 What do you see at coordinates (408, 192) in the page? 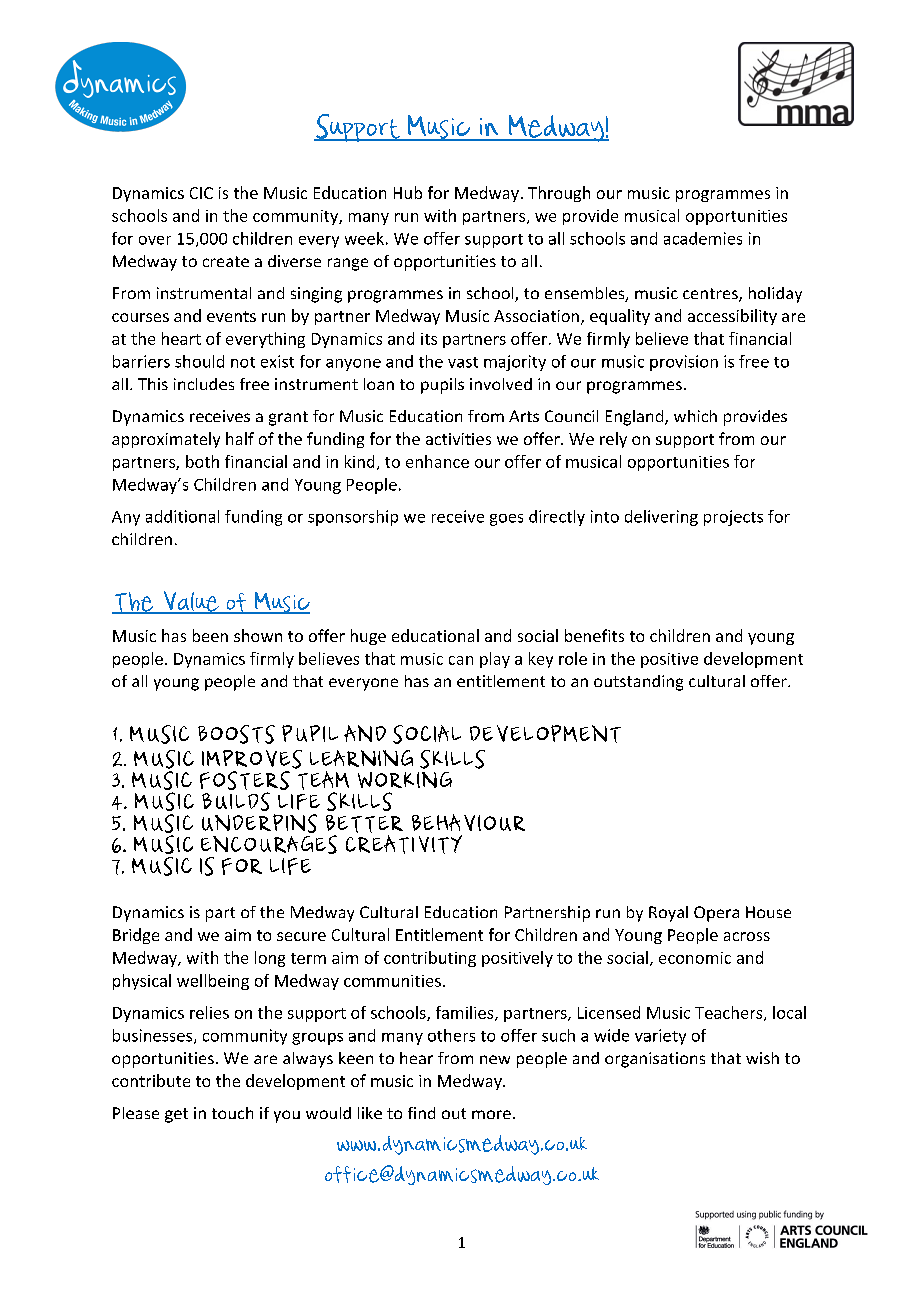
I see `Hub` at bounding box center [408, 192].
